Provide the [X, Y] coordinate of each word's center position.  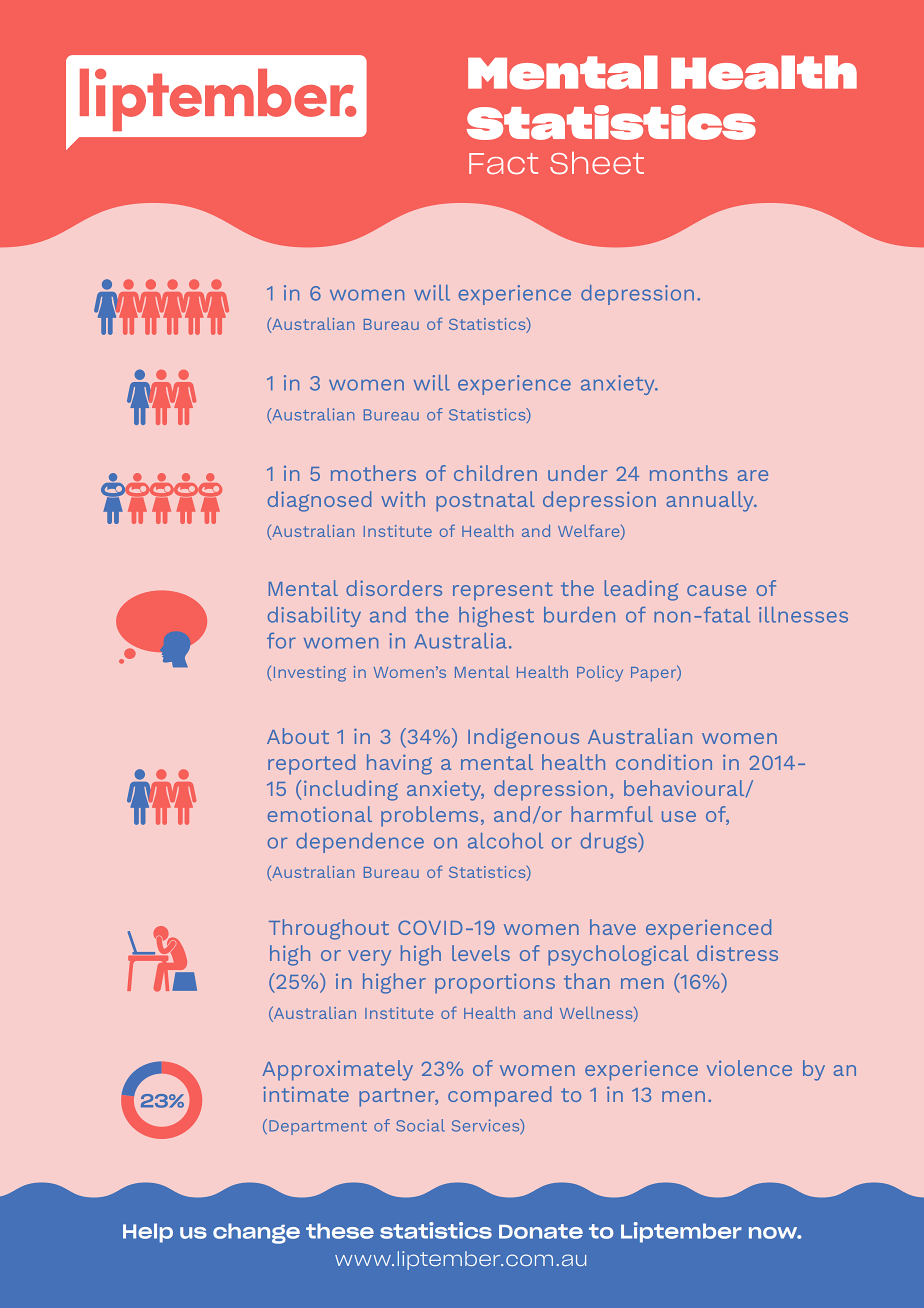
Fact [503, 163]
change [256, 1233]
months [688, 473]
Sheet [597, 163]
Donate [541, 1231]
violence [749, 1068]
